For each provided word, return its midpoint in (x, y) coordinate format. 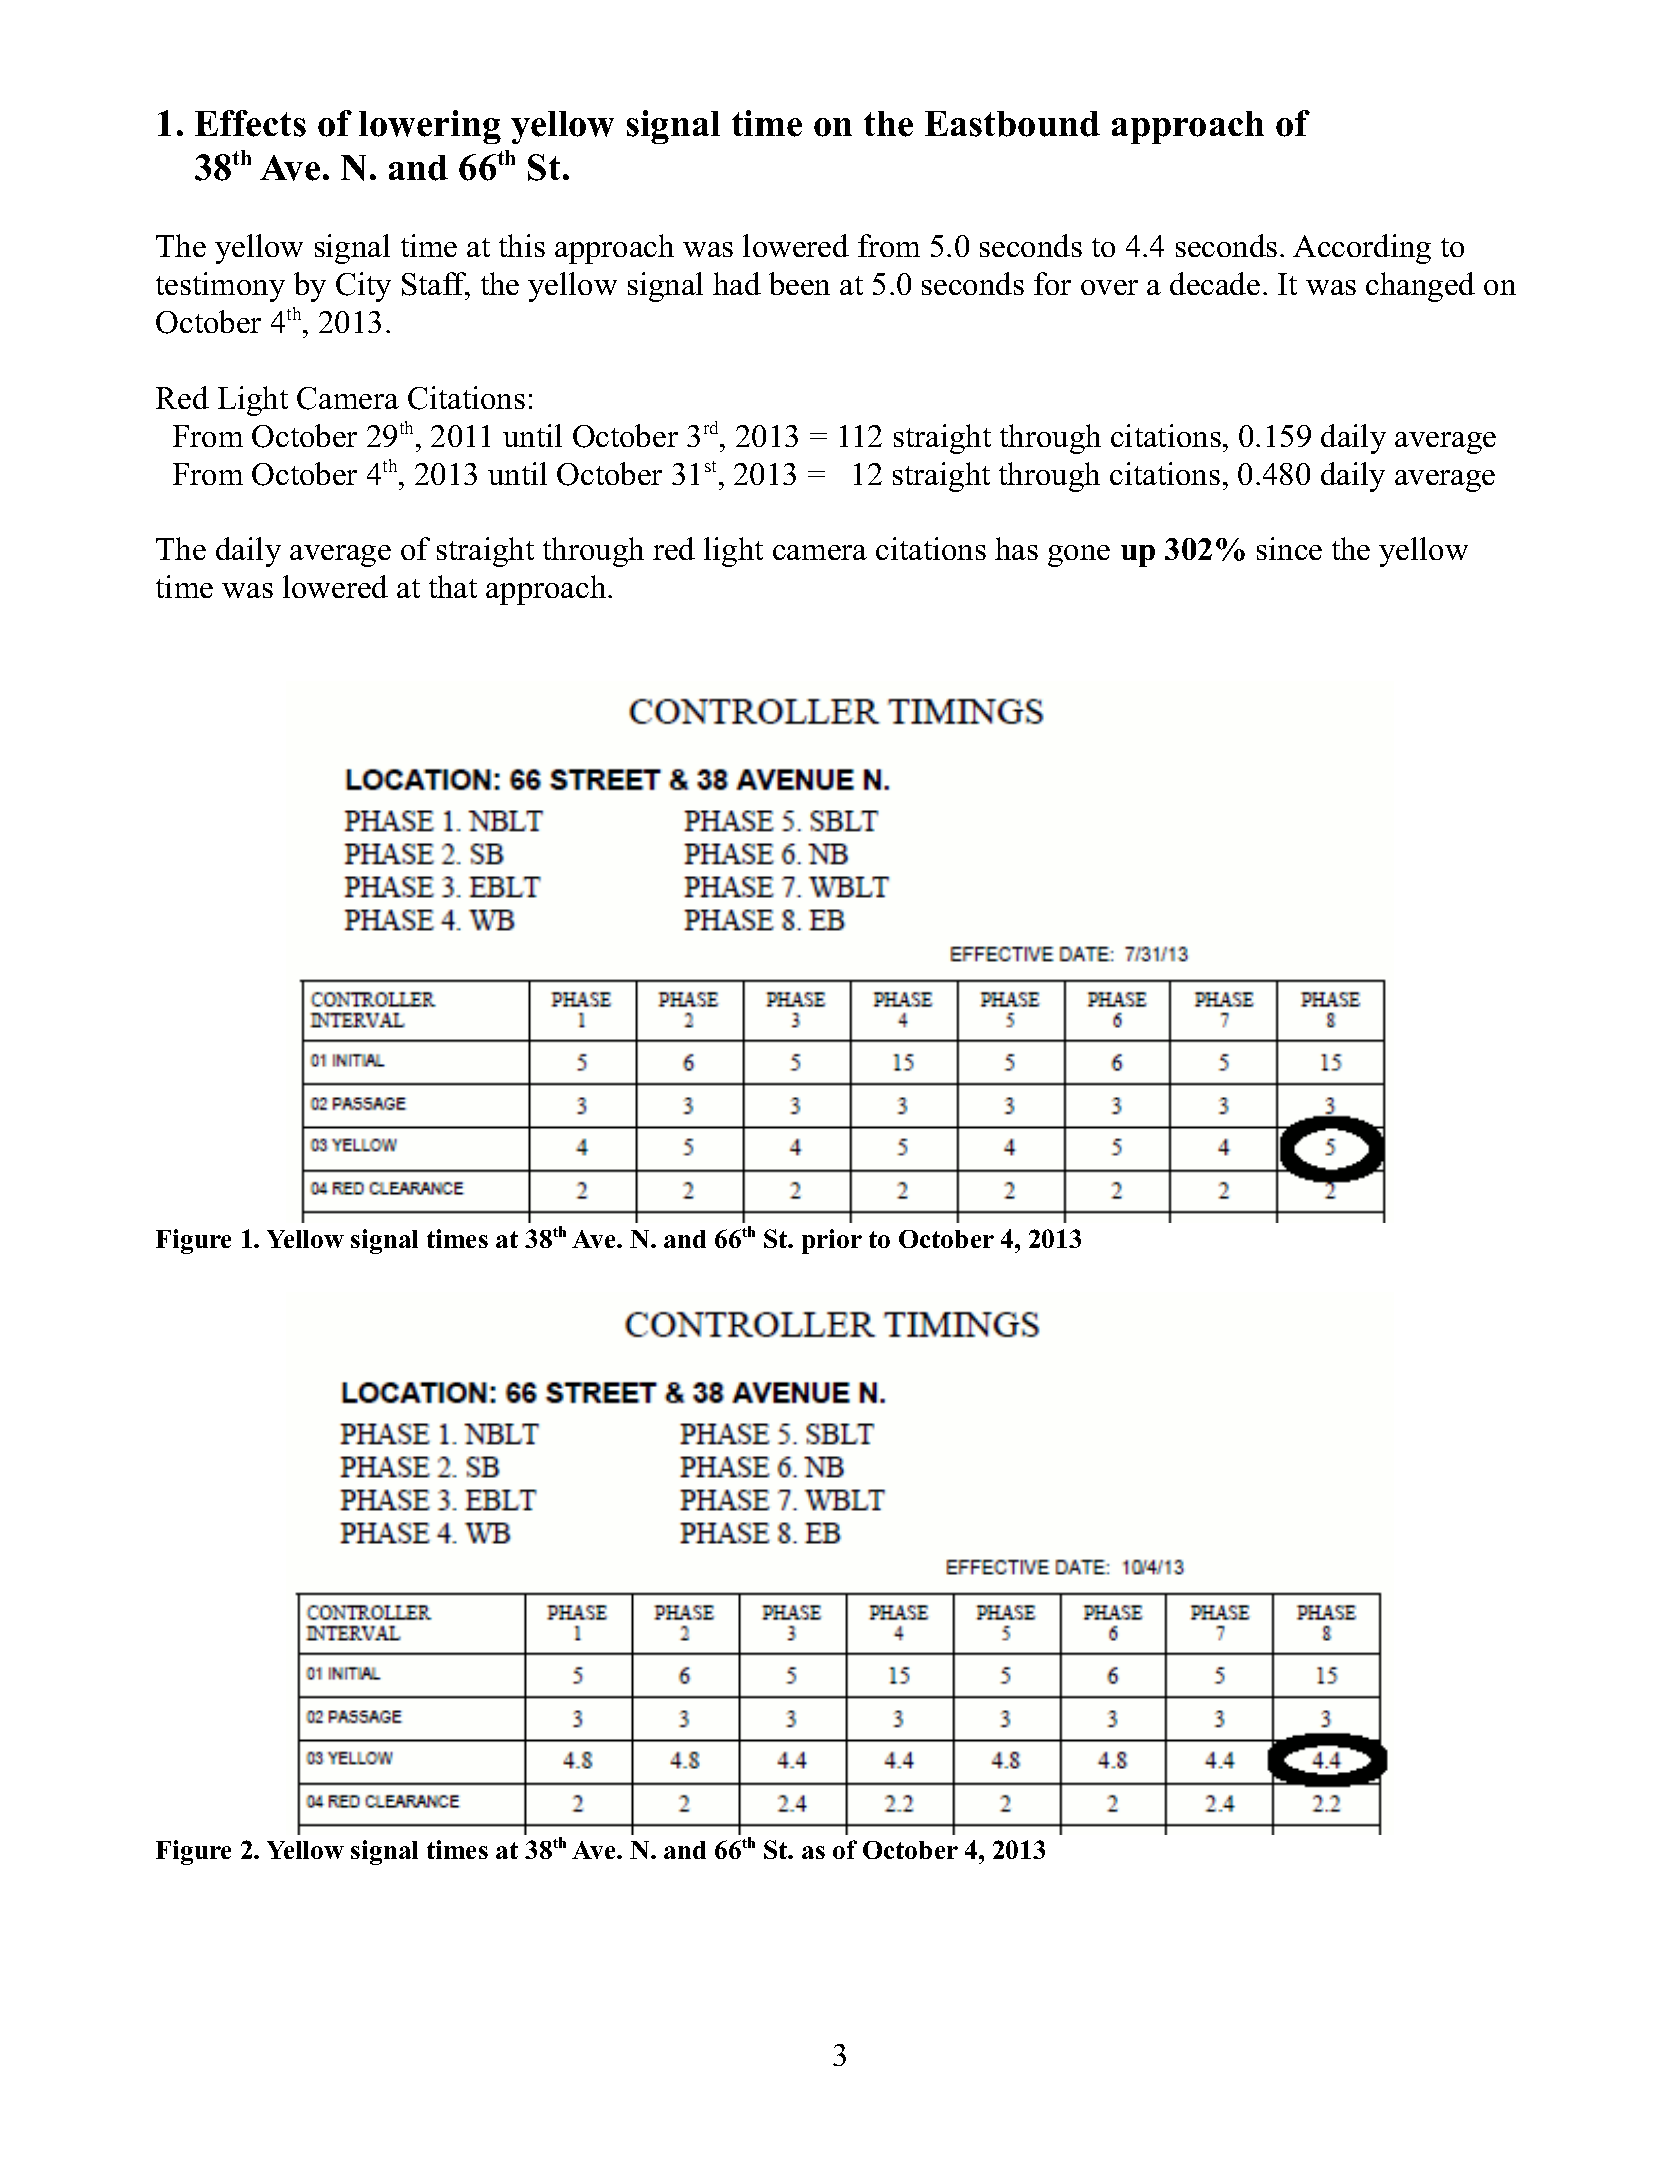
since (1289, 548)
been (799, 283)
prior (832, 1241)
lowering (430, 127)
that (453, 586)
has (1016, 548)
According (1362, 249)
